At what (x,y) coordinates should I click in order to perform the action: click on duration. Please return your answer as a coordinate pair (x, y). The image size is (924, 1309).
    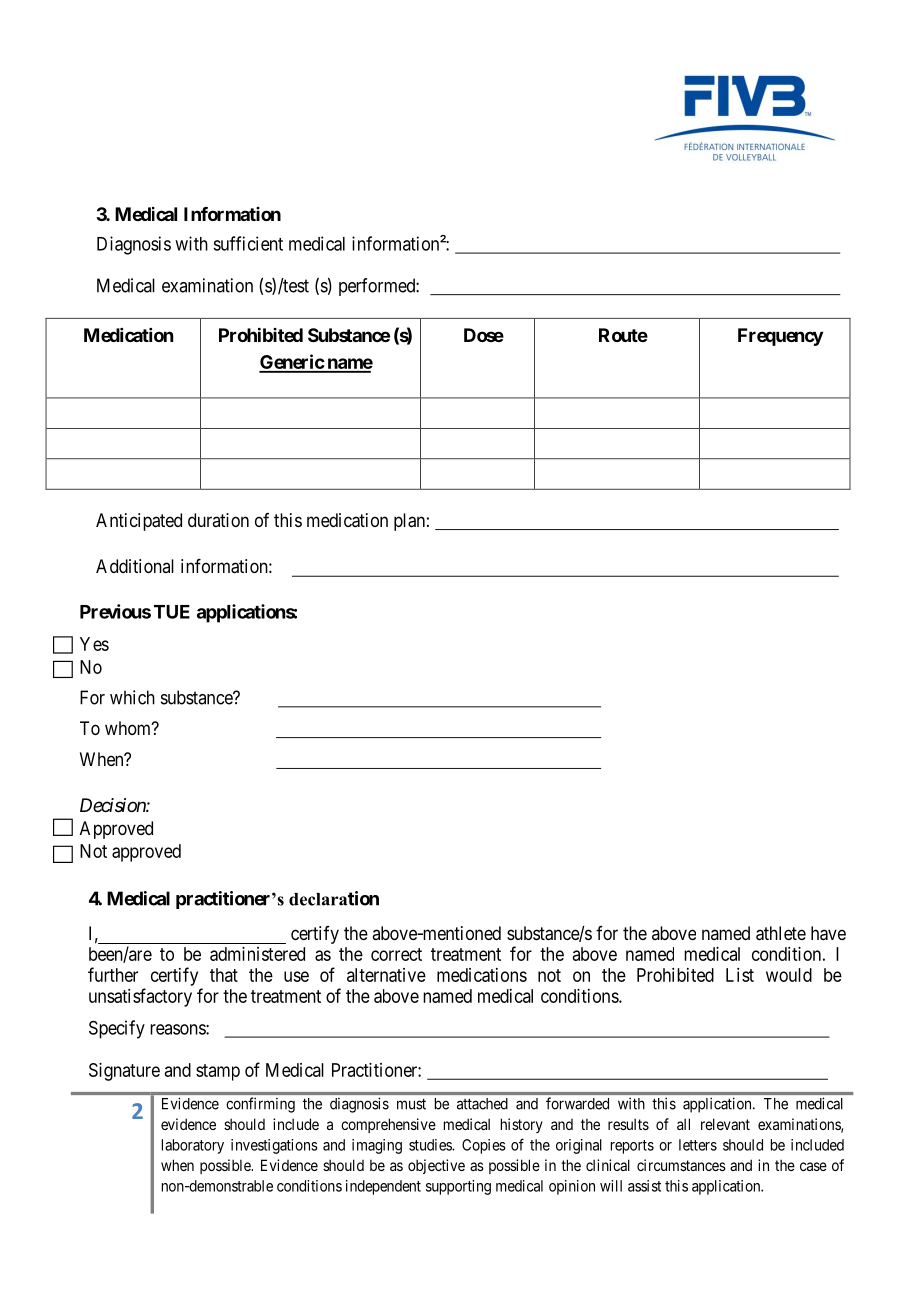
    Looking at the image, I should click on (218, 520).
